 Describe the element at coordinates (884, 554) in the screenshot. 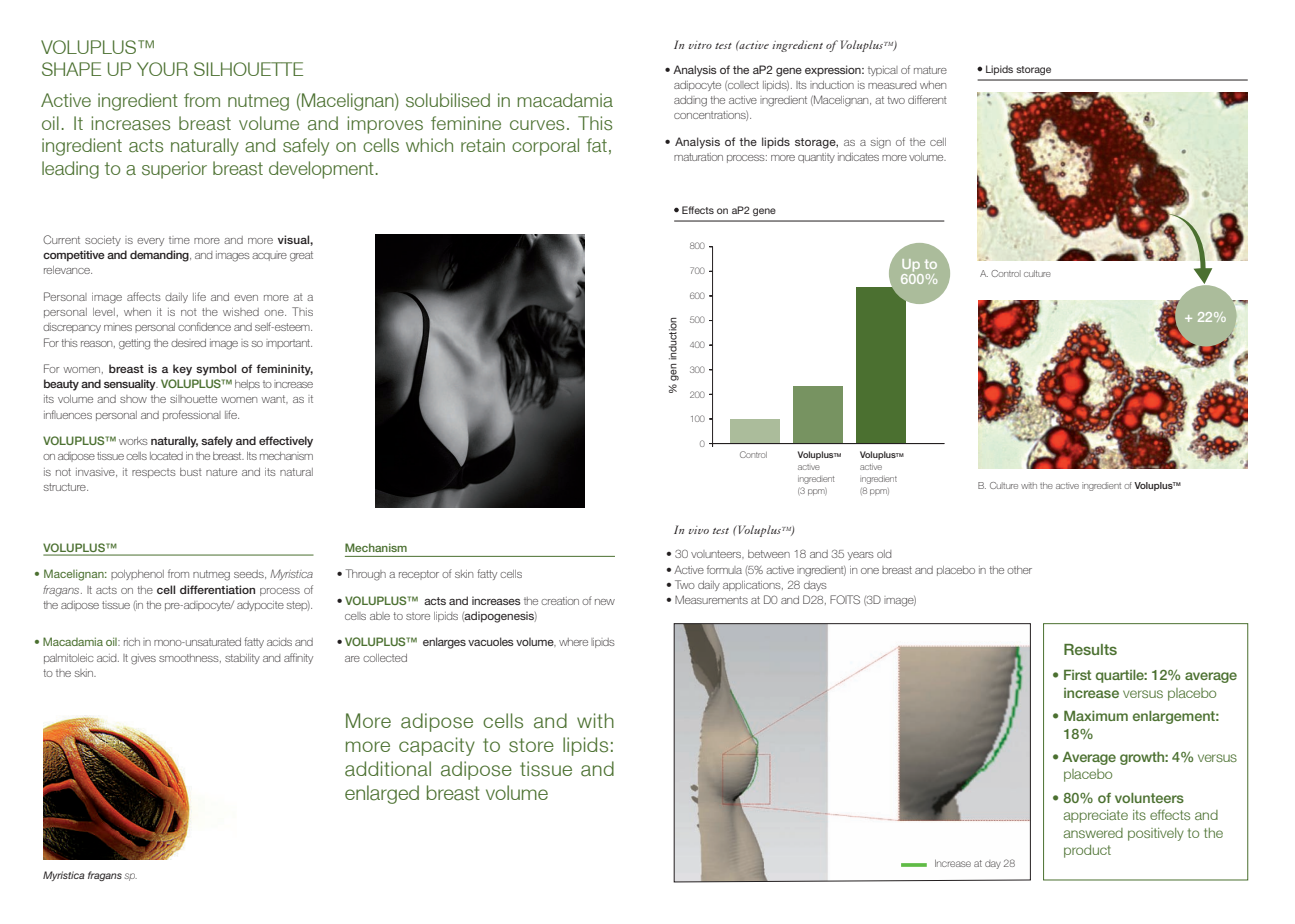

I see `old` at that location.
